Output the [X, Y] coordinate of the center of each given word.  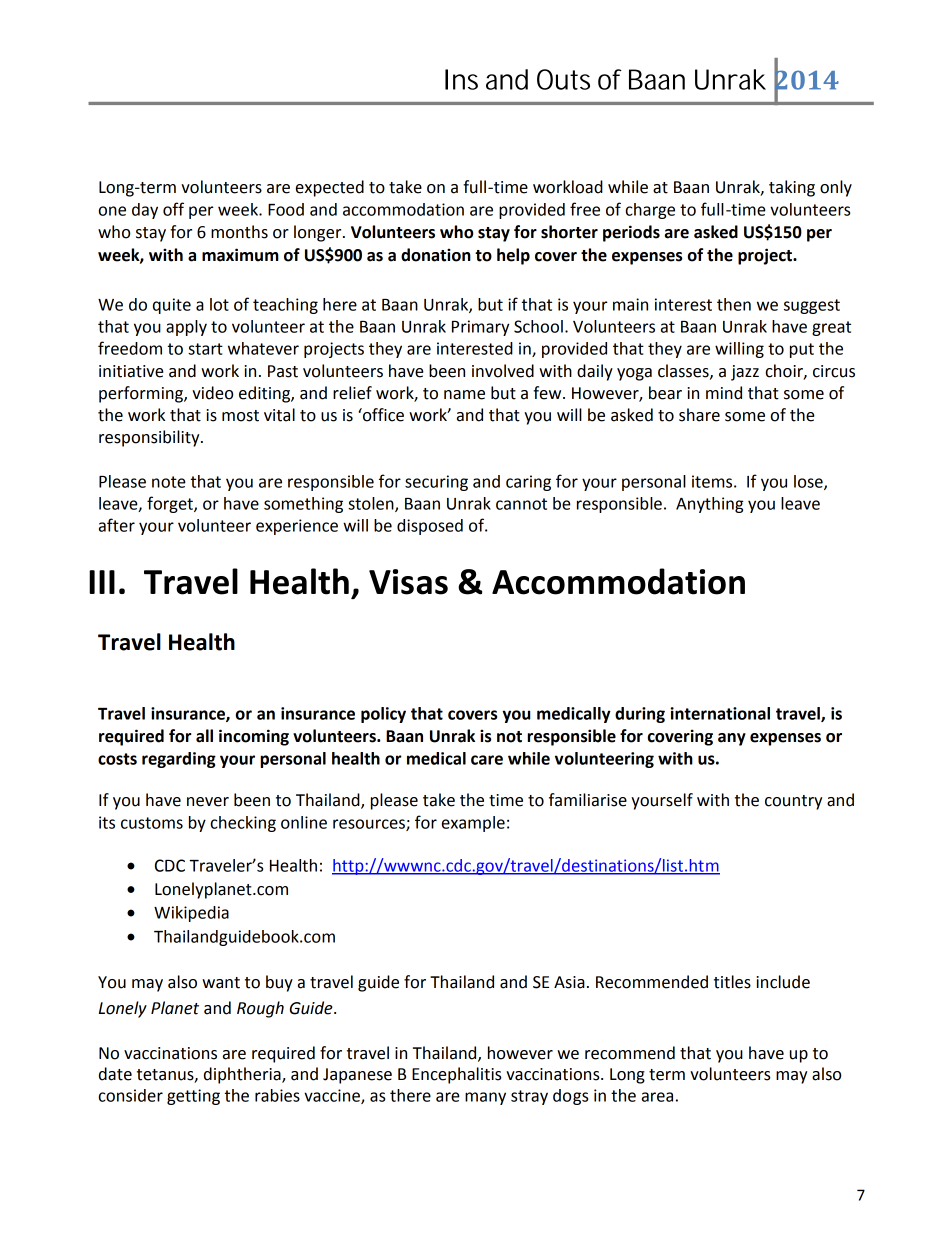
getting [193, 1097]
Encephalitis [456, 1075]
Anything [709, 505]
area [657, 1097]
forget [171, 504]
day [145, 211]
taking [792, 188]
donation [436, 255]
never [208, 802]
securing [436, 483]
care [487, 760]
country [793, 802]
